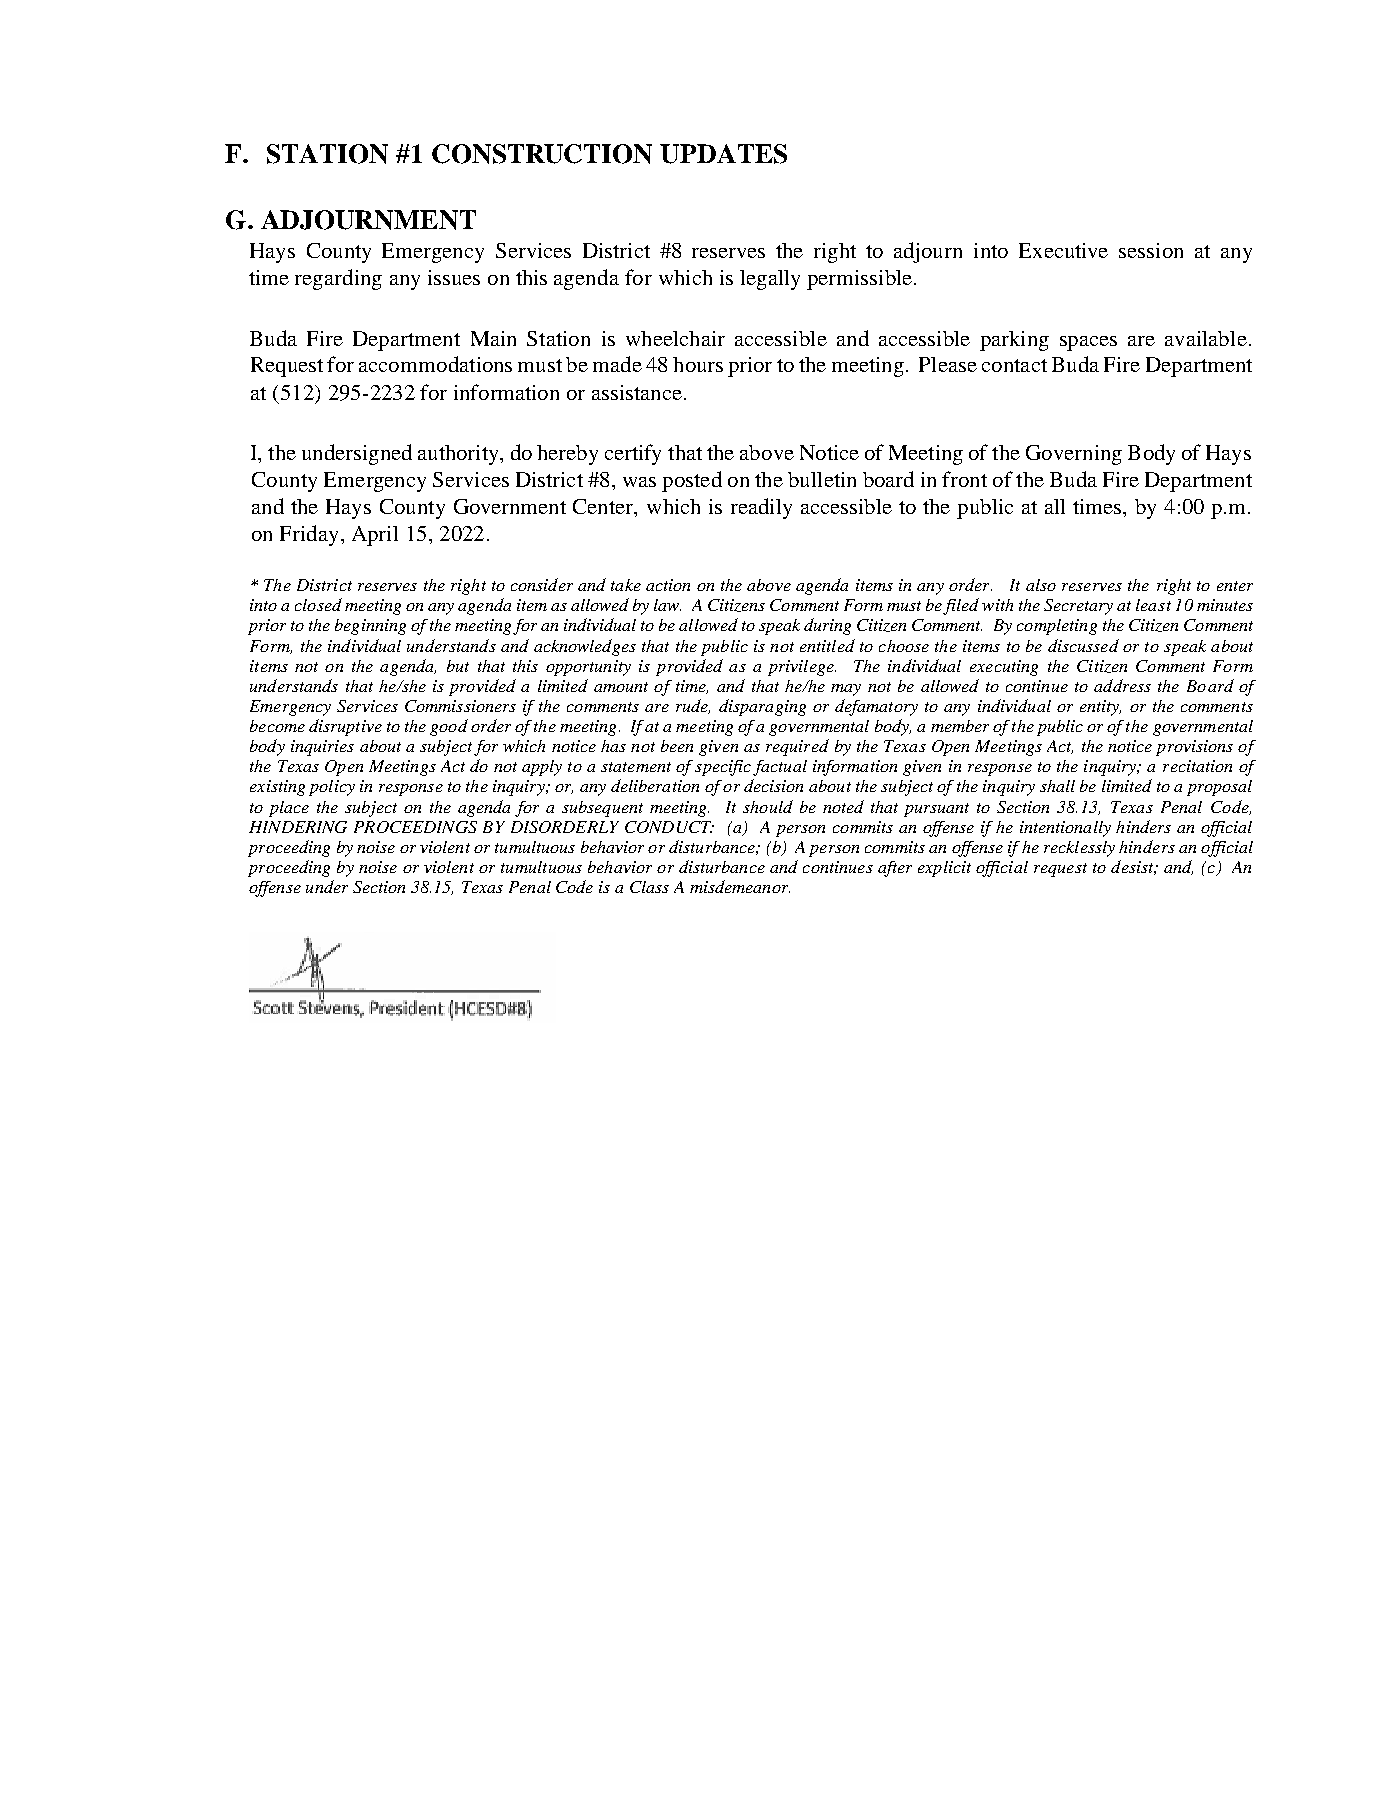  Describe the element at coordinates (723, 154) in the screenshot. I see `UPDATES` at that location.
